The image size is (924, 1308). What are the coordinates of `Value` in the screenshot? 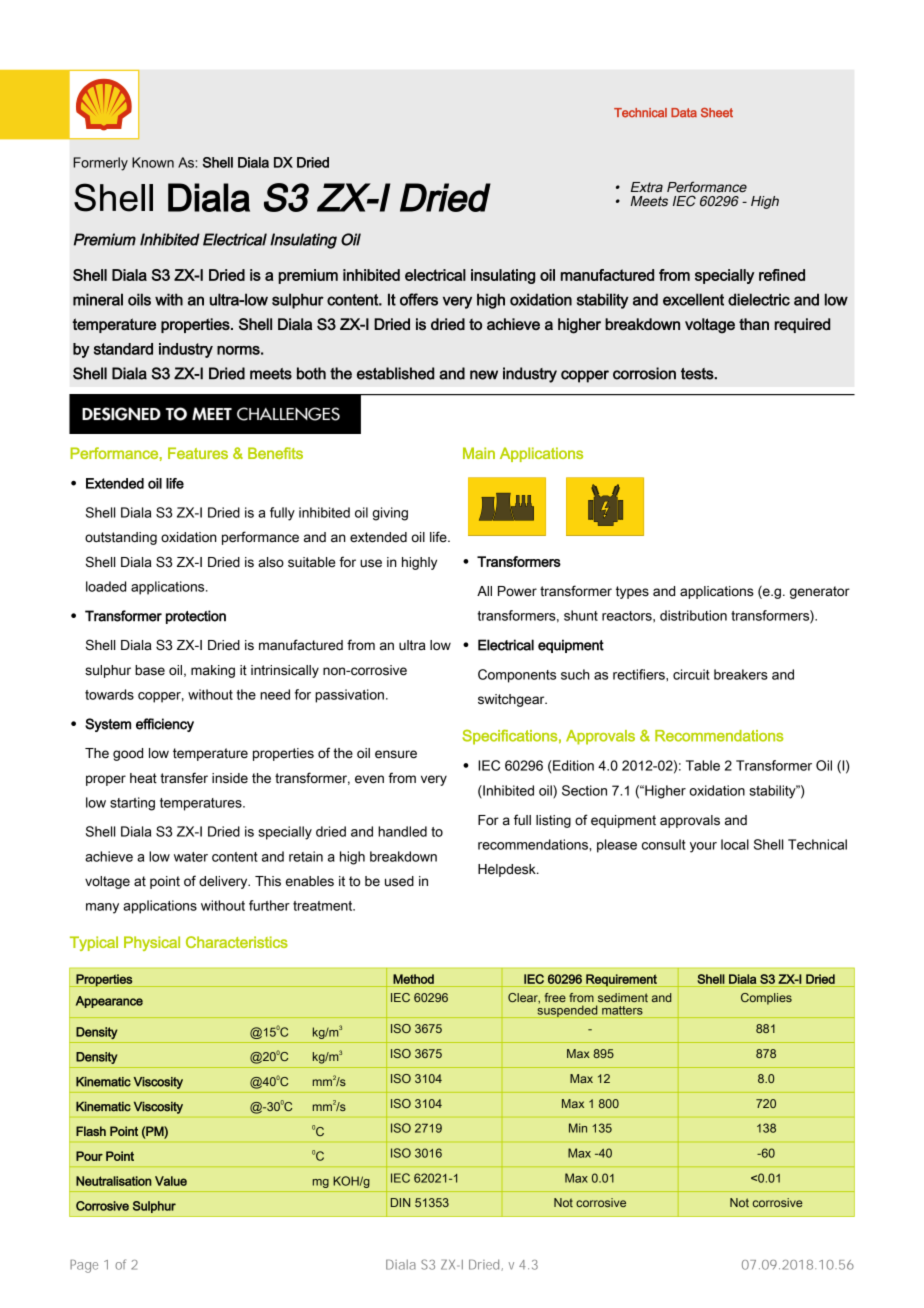 It's located at (171, 1181).
